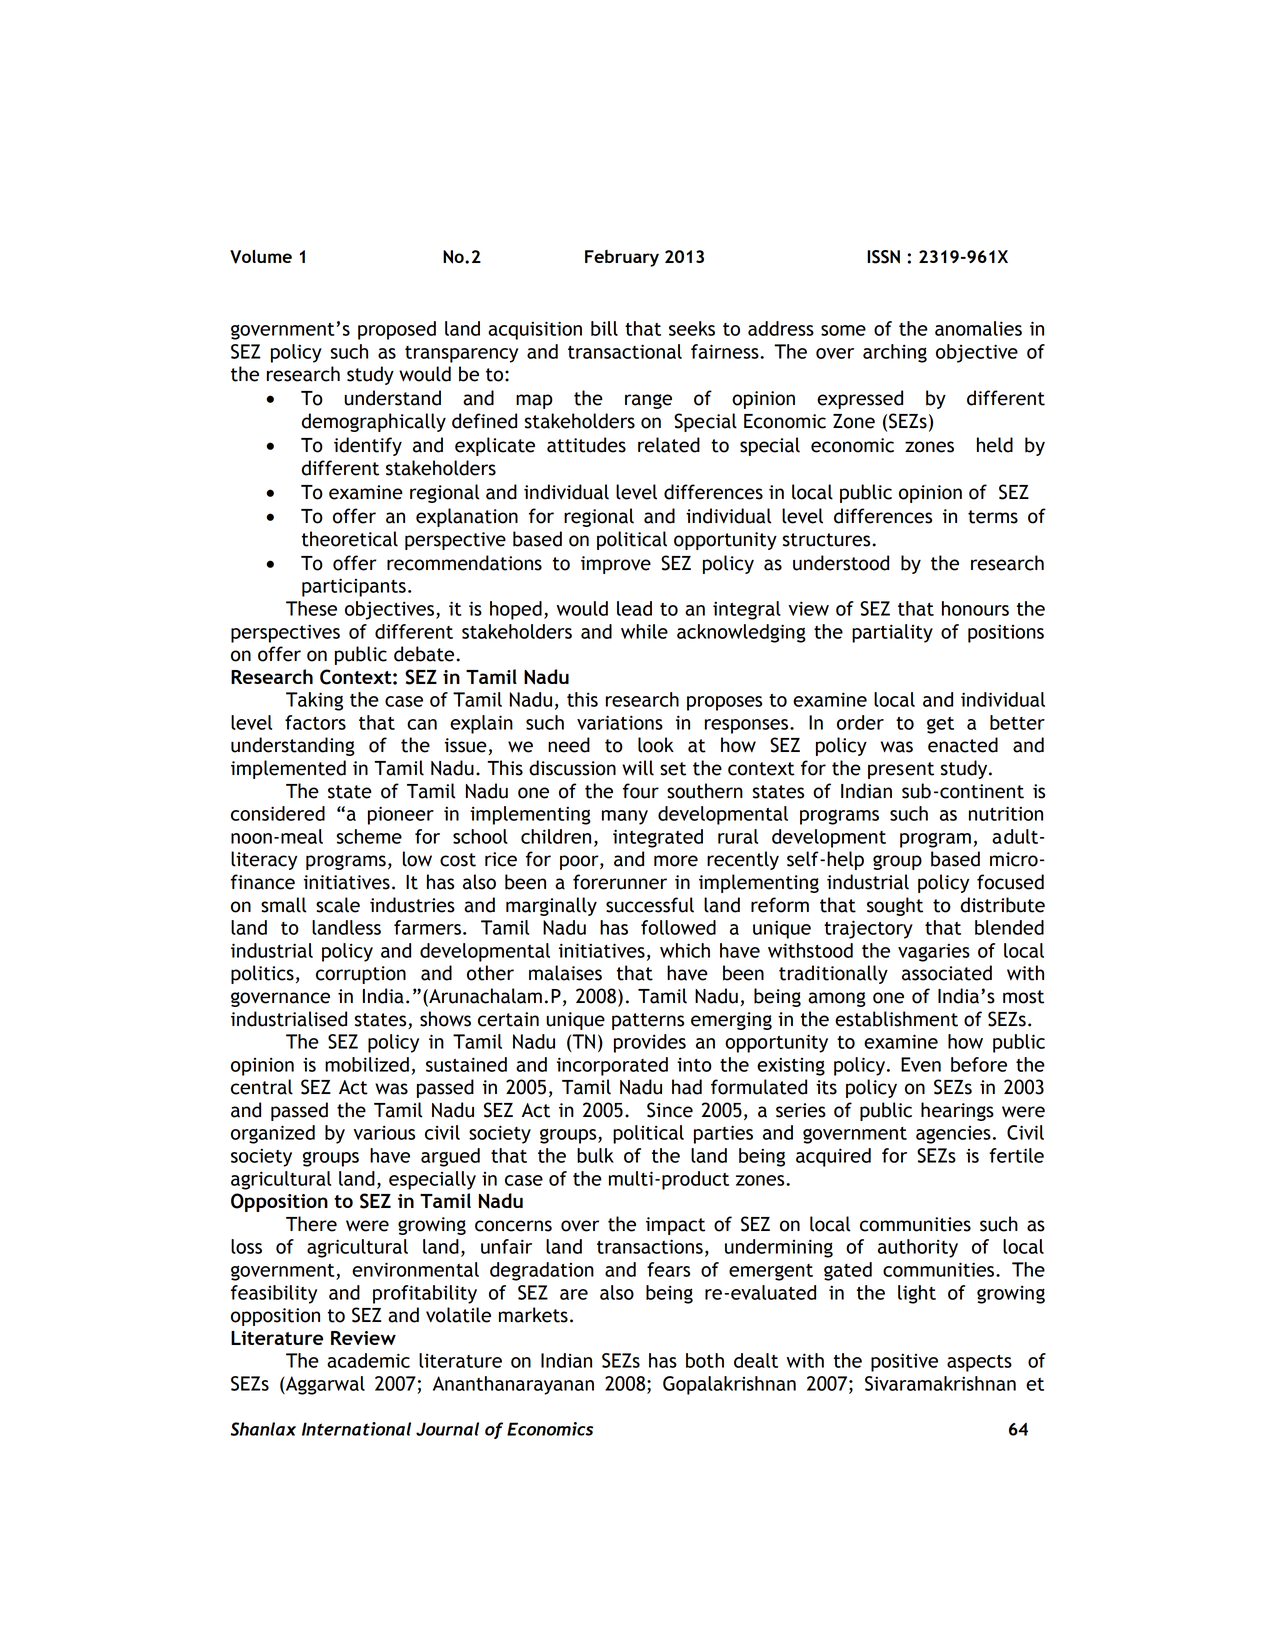  I want to click on establishment, so click(896, 1019).
